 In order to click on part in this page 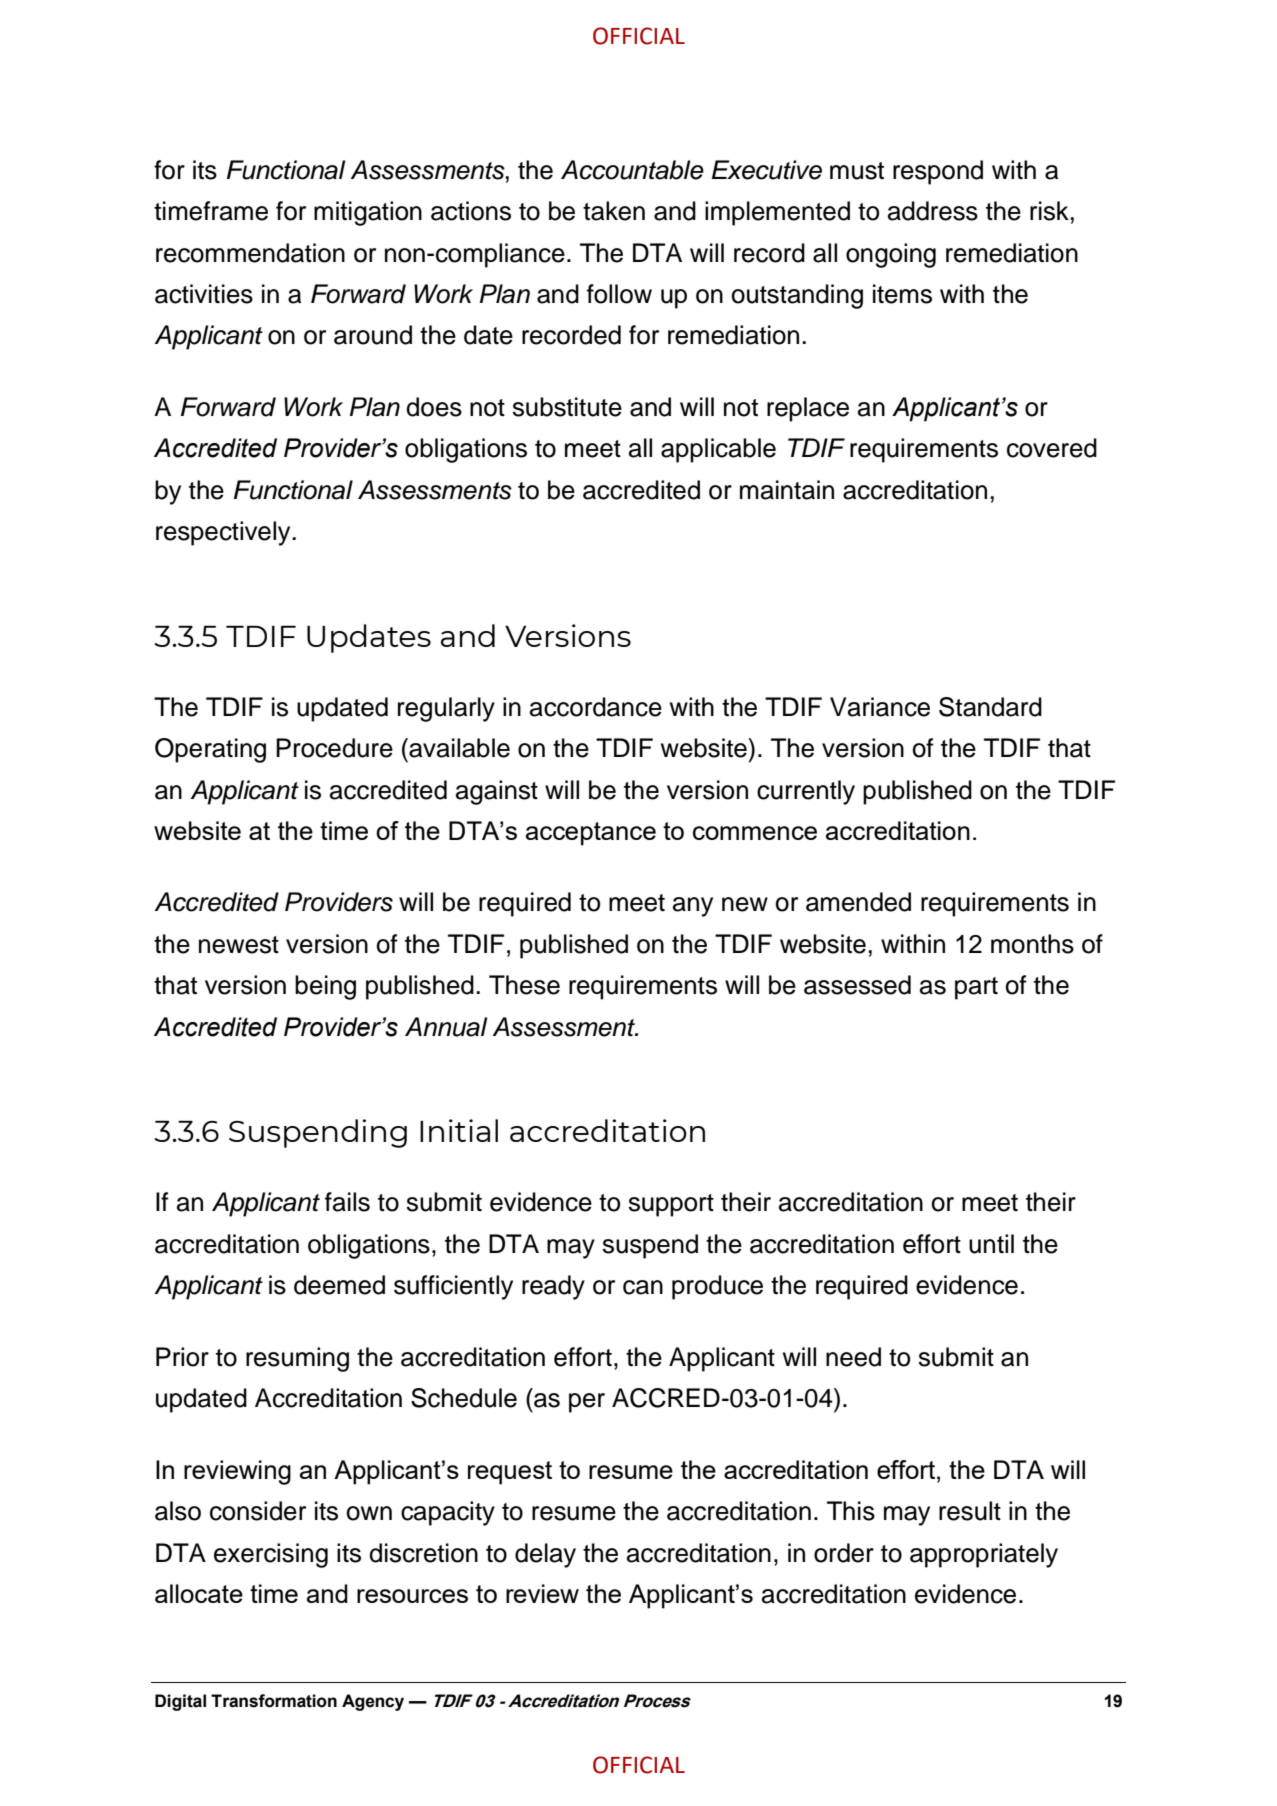, I will do `click(976, 988)`.
